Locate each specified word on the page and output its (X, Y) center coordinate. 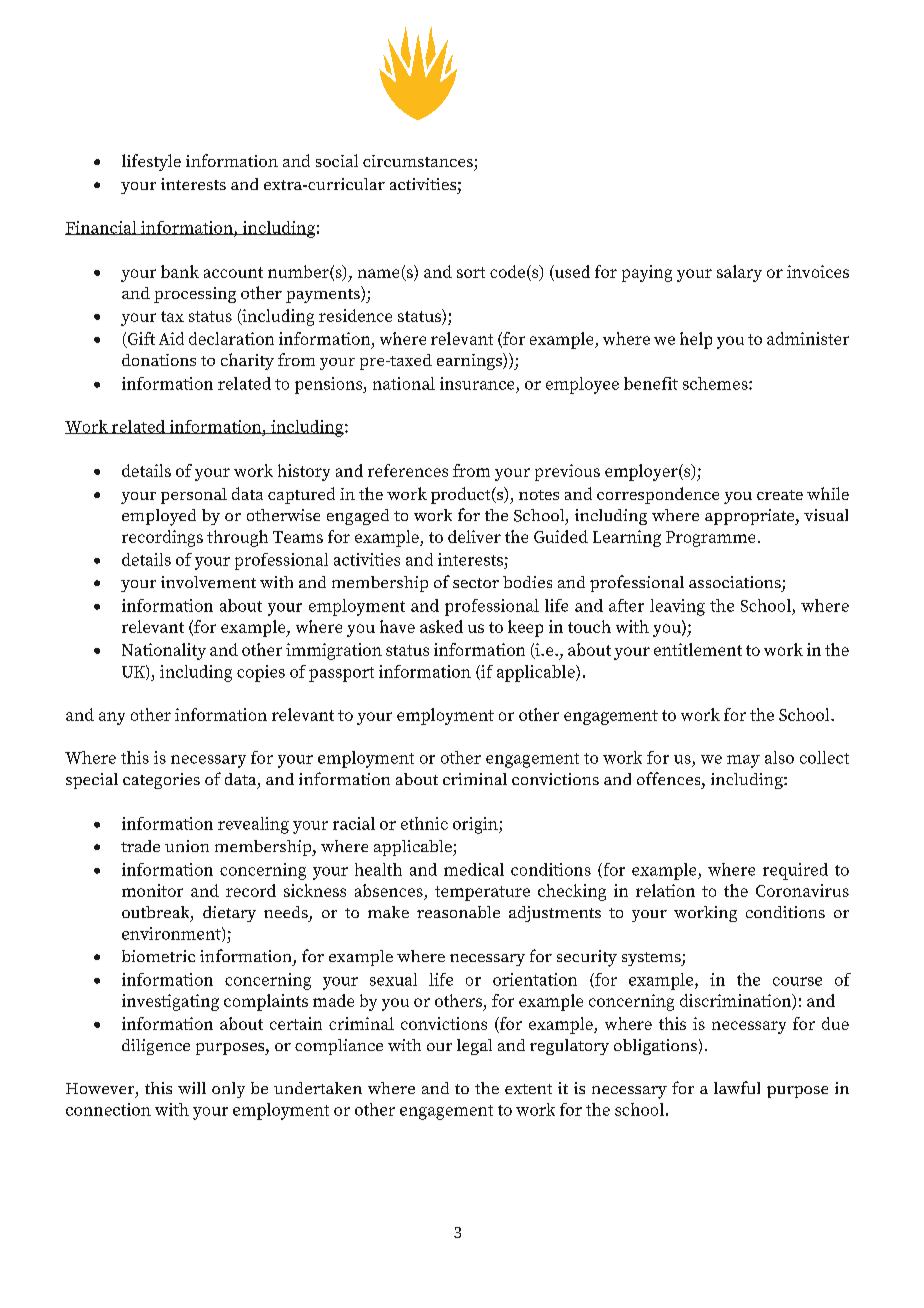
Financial (102, 228)
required (795, 871)
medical (474, 869)
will (192, 1088)
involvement (208, 582)
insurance (477, 383)
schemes (716, 383)
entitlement (698, 649)
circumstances (418, 161)
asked (441, 626)
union (187, 846)
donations (159, 360)
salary (739, 273)
